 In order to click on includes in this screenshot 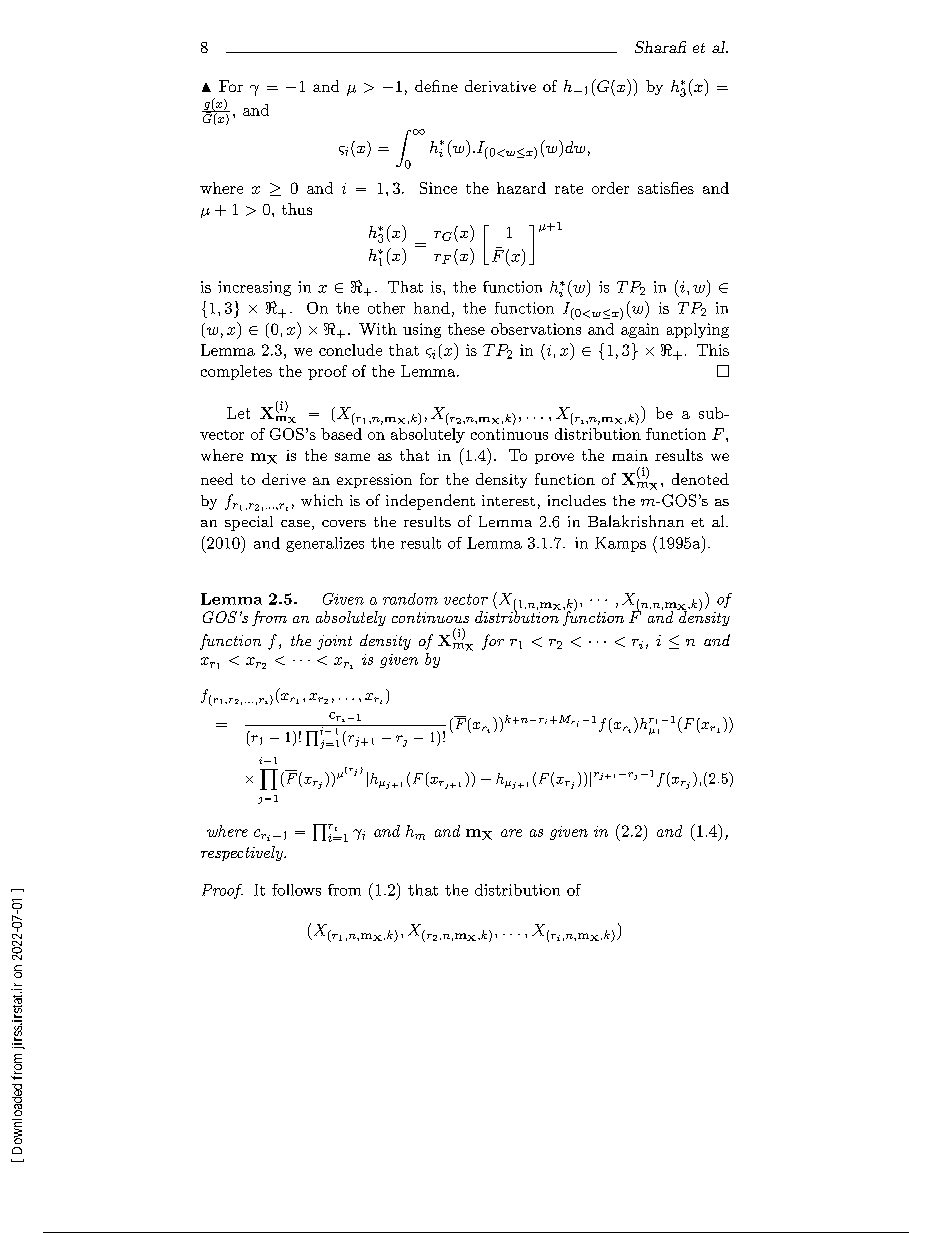, I will do `click(577, 500)`.
